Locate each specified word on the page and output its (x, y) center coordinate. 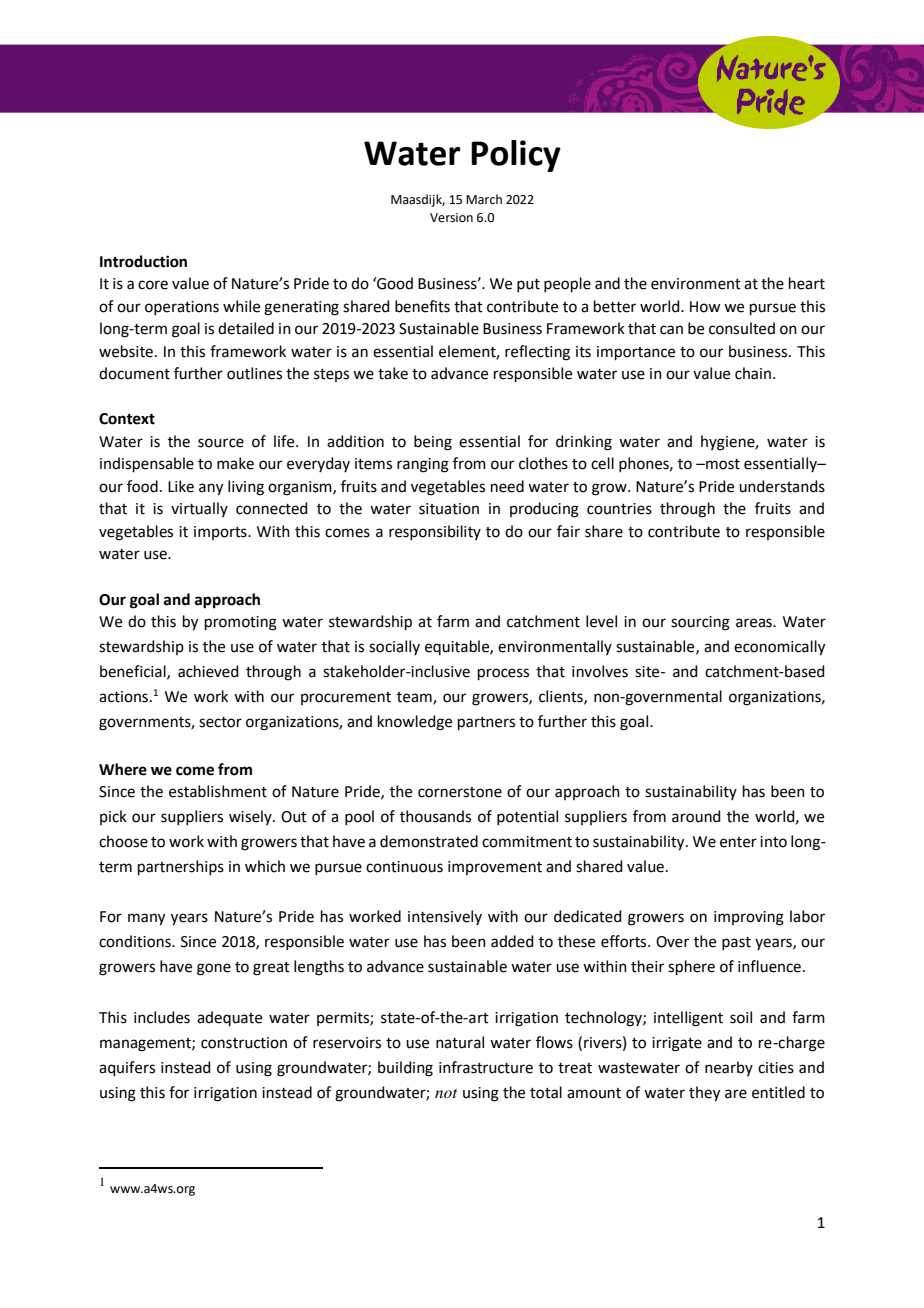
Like (181, 486)
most (722, 464)
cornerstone (460, 792)
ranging (423, 465)
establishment (218, 791)
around (696, 816)
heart (807, 283)
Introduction (143, 261)
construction (244, 1043)
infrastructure (486, 1067)
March (484, 199)
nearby (729, 1068)
